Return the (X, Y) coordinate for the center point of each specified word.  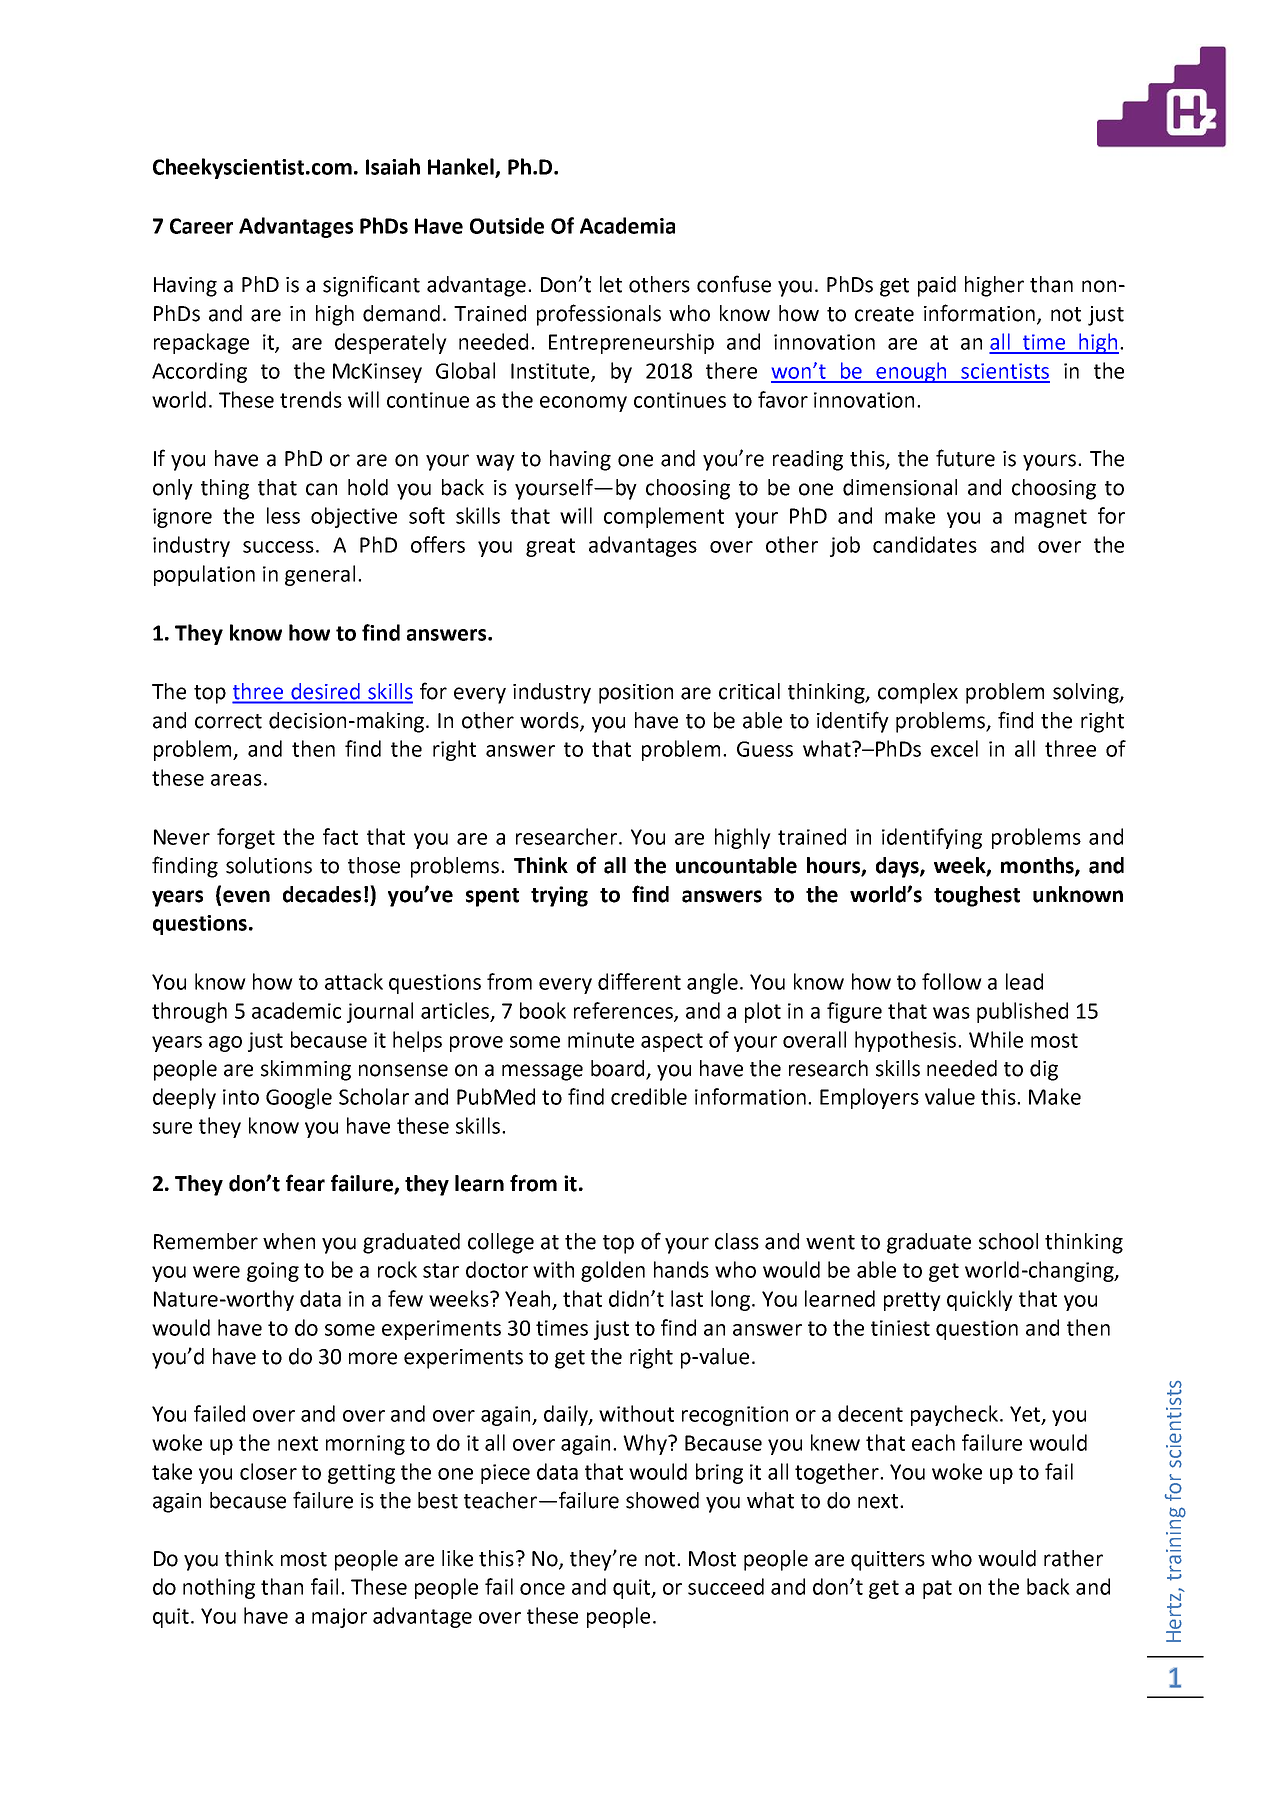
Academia (627, 225)
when (289, 1241)
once (542, 1589)
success (278, 547)
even (246, 896)
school (1008, 1241)
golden (613, 1271)
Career (201, 226)
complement (664, 517)
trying (559, 896)
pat (937, 1589)
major (339, 1618)
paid (937, 286)
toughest (977, 896)
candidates (925, 544)
